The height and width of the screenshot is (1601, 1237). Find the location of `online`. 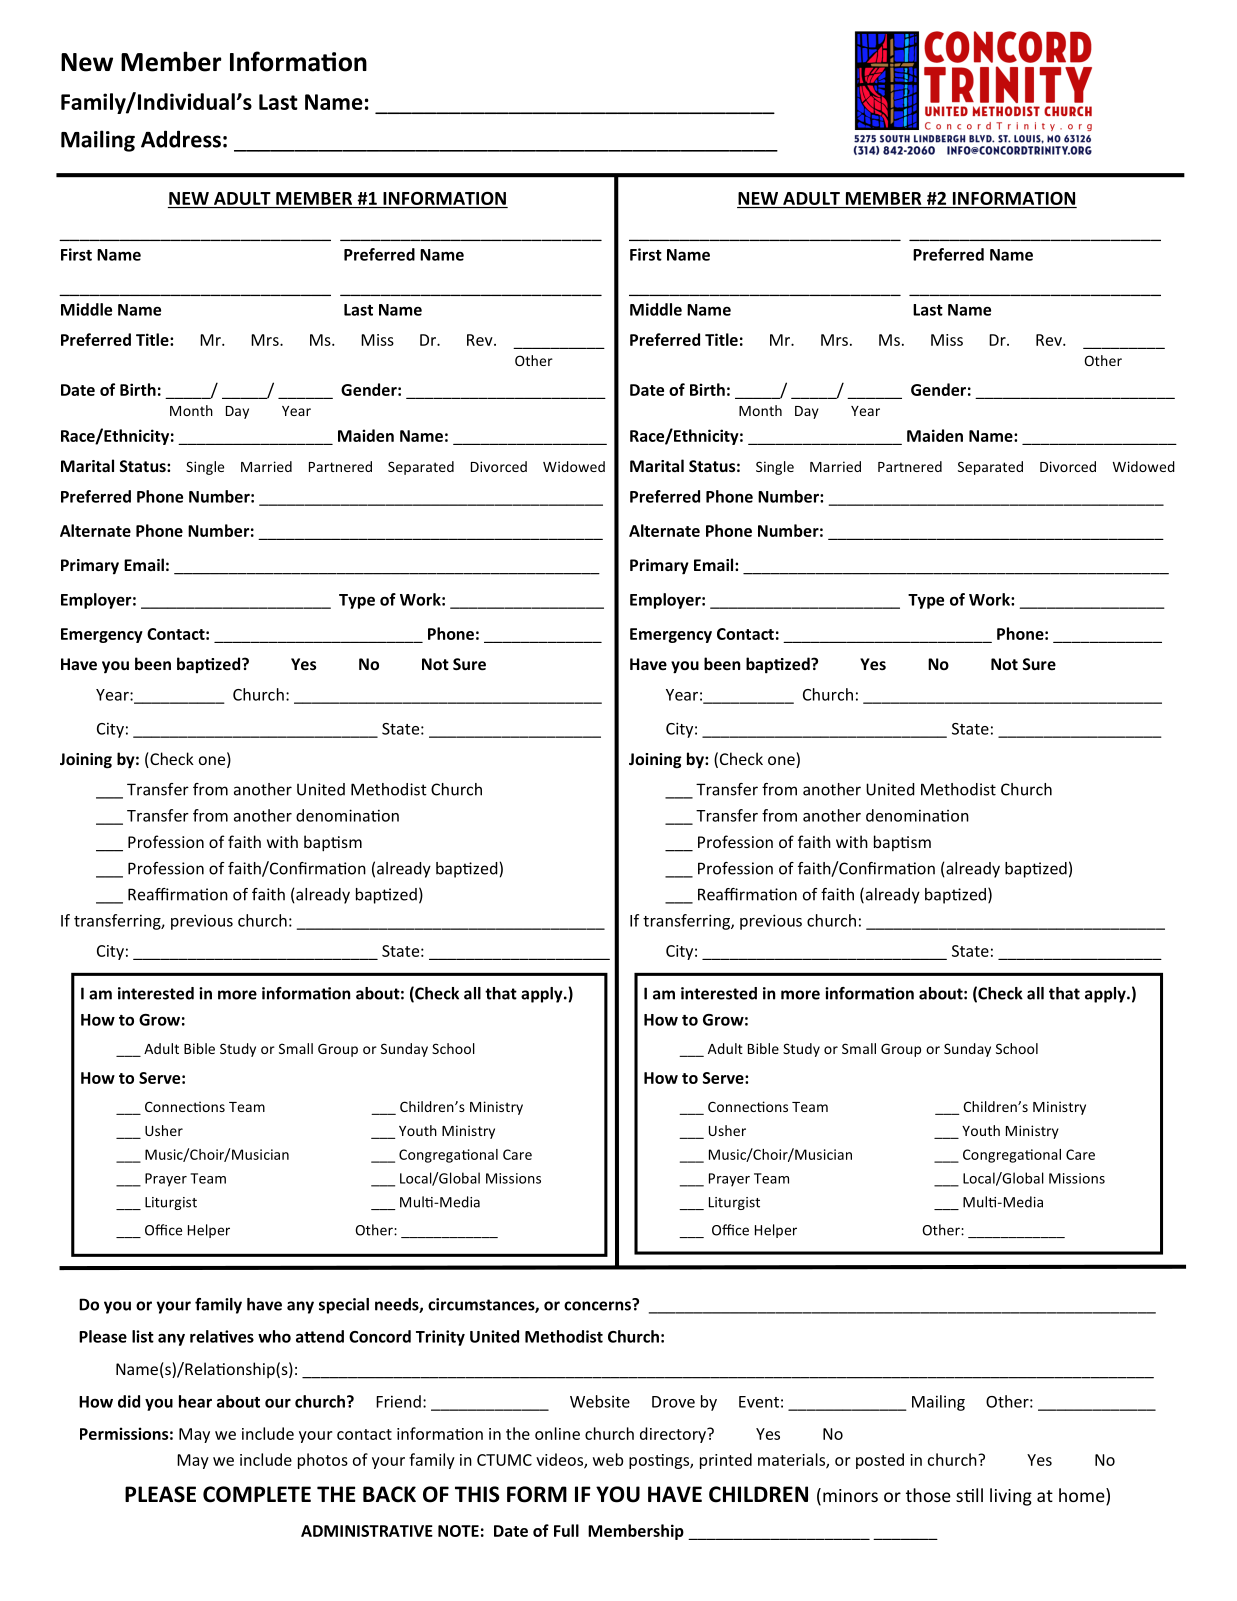

online is located at coordinates (557, 1433).
